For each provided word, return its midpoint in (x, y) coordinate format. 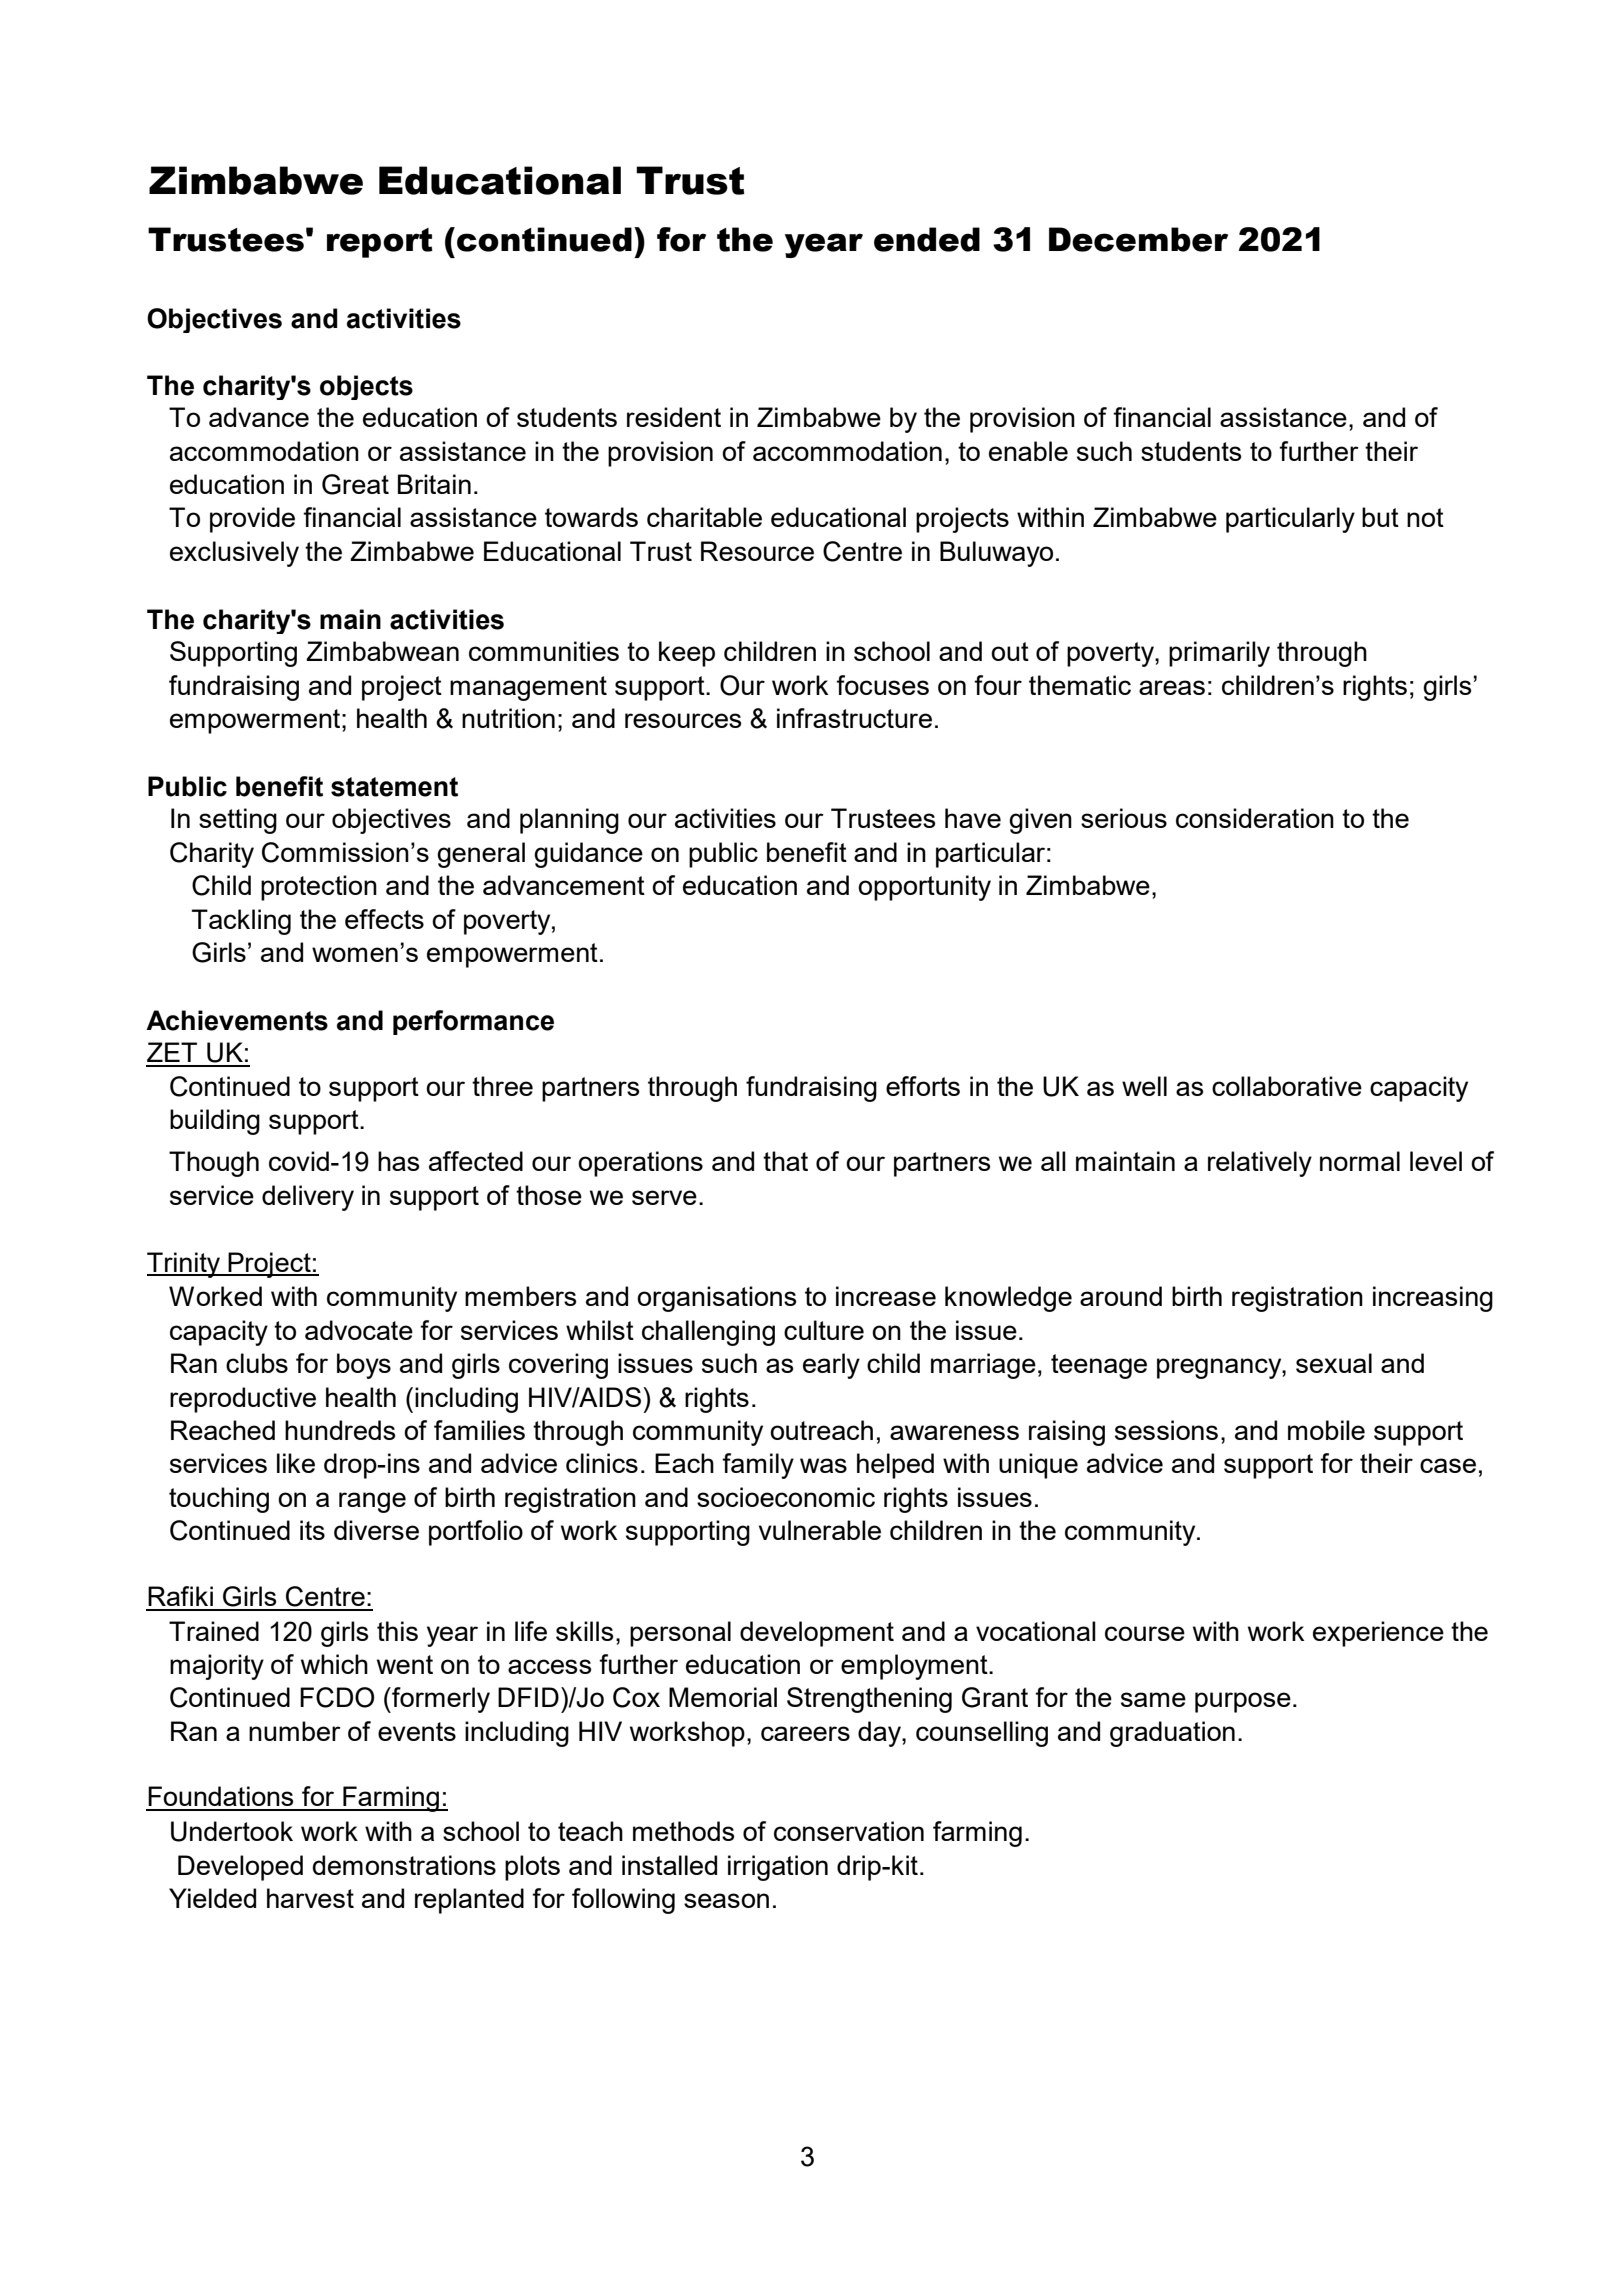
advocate (359, 1330)
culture (824, 1330)
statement (394, 787)
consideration (1255, 818)
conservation (849, 1831)
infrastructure (854, 718)
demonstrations (404, 1865)
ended (927, 239)
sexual (1334, 1363)
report (380, 243)
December (1138, 239)
